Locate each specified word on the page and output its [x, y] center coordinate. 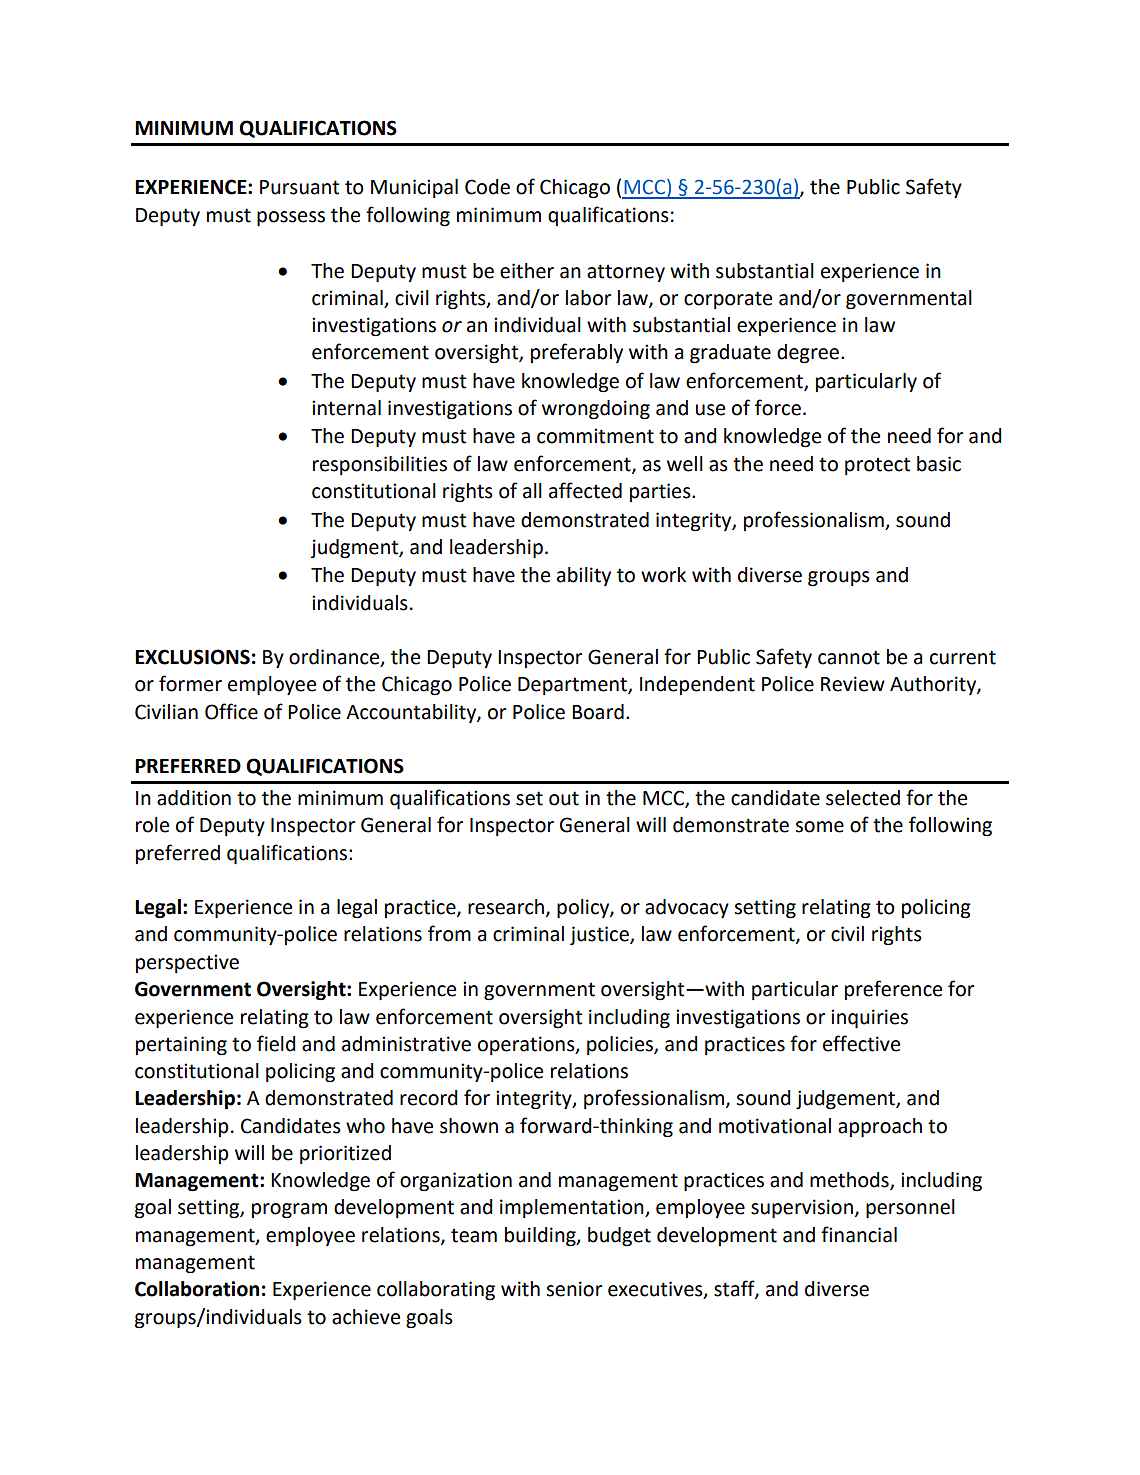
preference [893, 990]
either [527, 271]
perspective [187, 963]
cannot [849, 657]
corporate [728, 300]
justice [600, 935]
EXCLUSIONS [192, 657]
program [289, 1211]
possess [291, 218]
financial [859, 1234]
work [663, 575]
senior [574, 1289]
